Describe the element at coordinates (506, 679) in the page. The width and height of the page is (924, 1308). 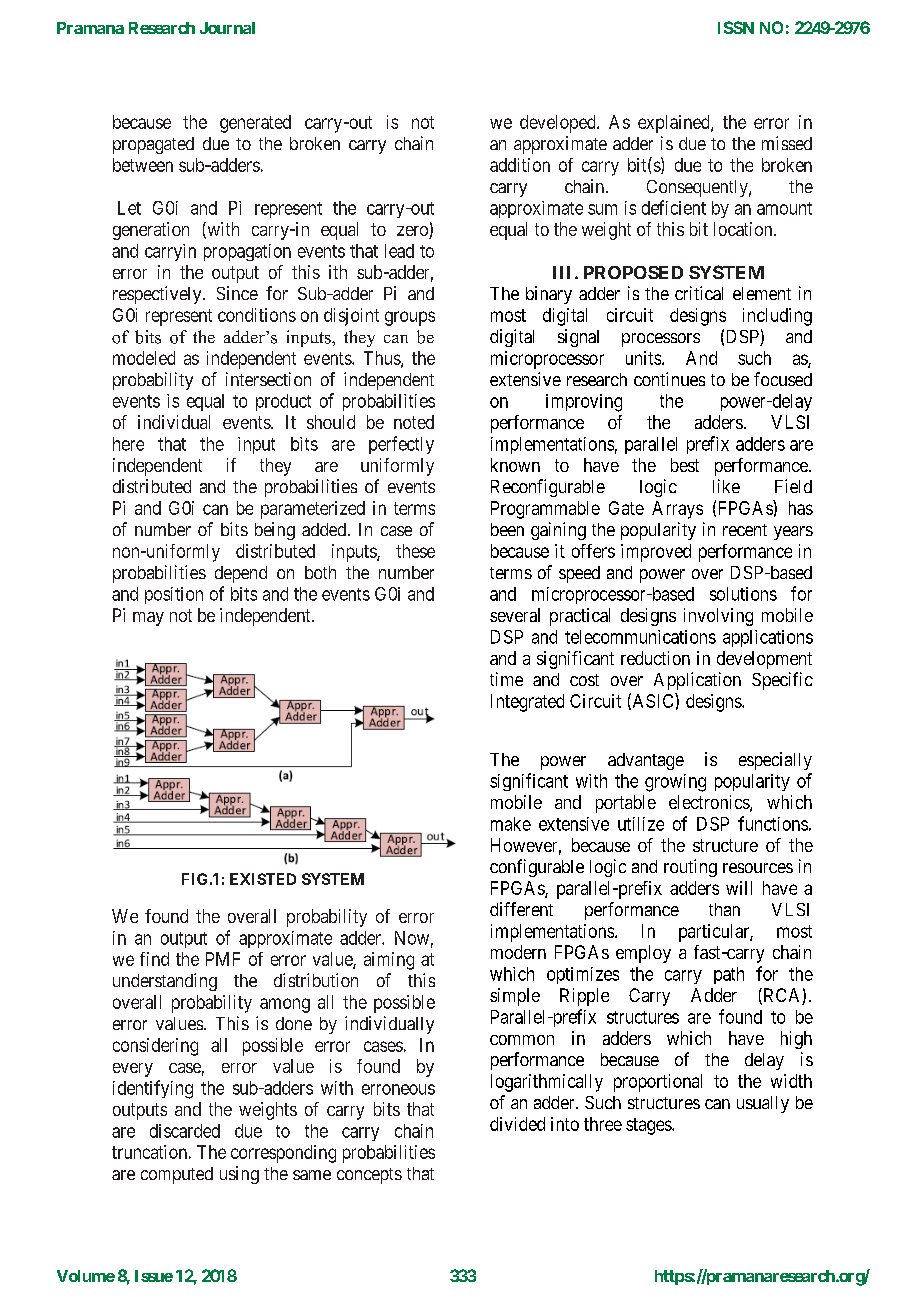
I see `time` at that location.
